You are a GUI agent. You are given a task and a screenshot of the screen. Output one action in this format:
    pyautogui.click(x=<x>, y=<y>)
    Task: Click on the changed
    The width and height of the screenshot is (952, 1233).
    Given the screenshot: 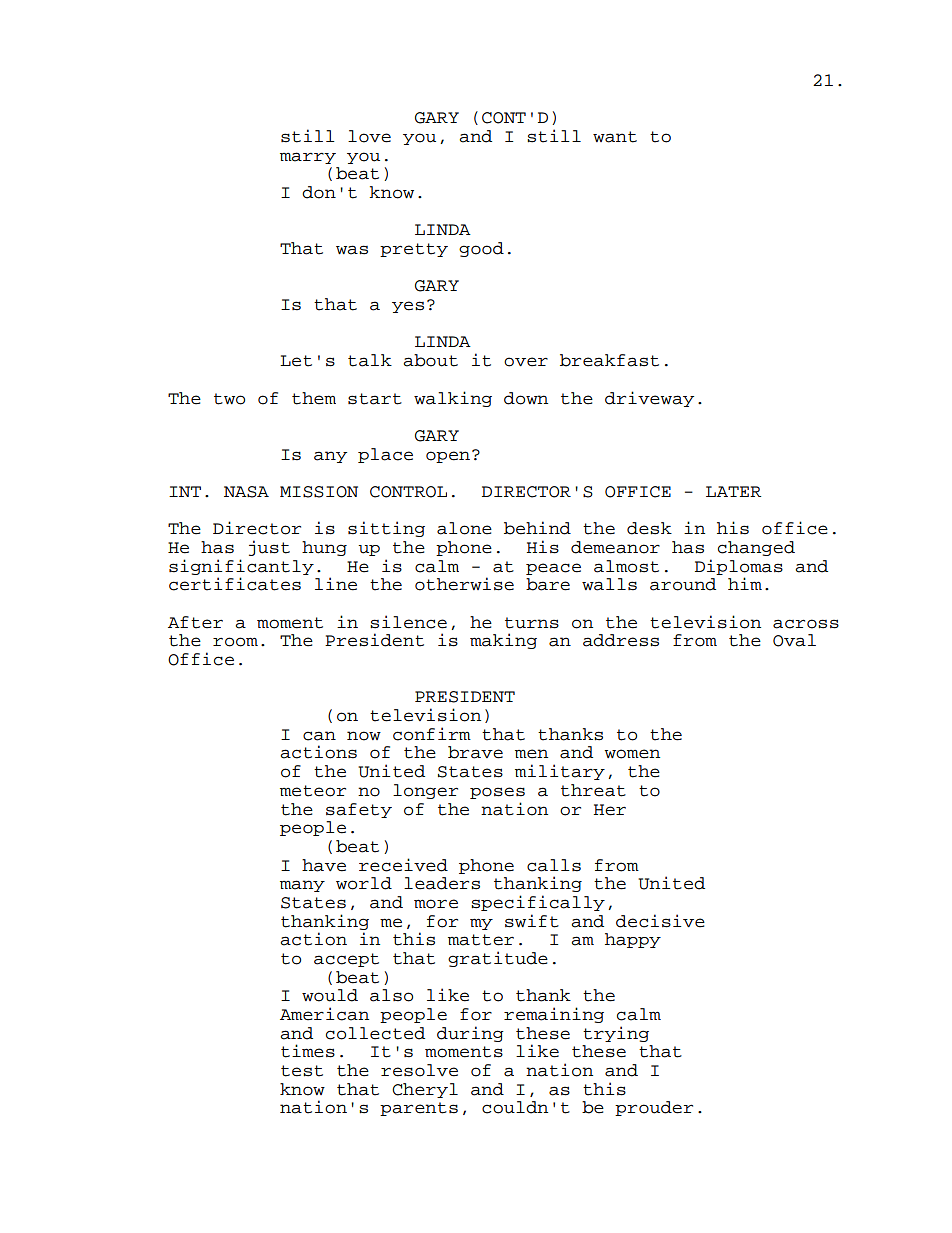 What is the action you would take?
    pyautogui.click(x=756, y=548)
